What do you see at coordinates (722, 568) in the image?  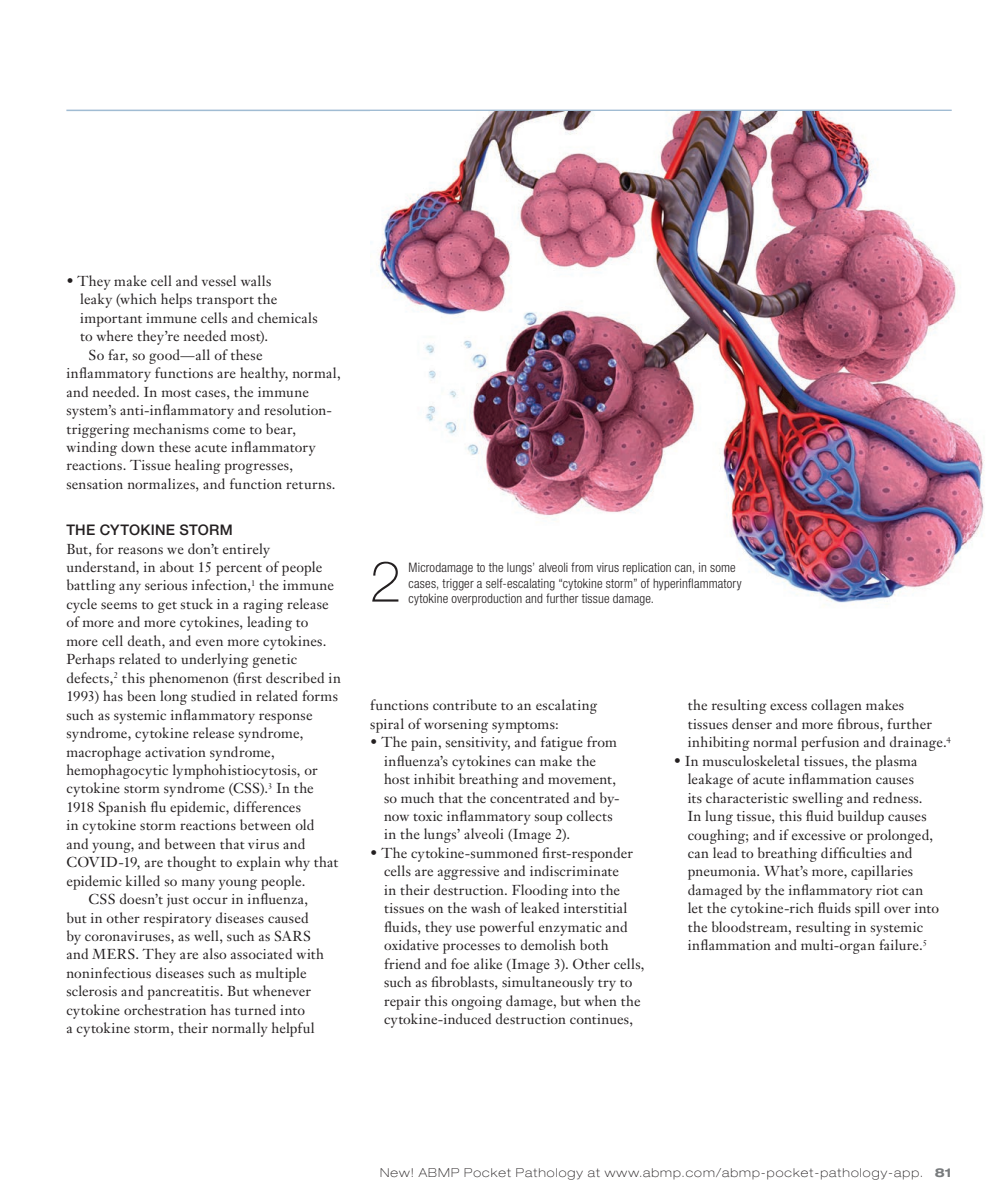 I see `some` at bounding box center [722, 568].
